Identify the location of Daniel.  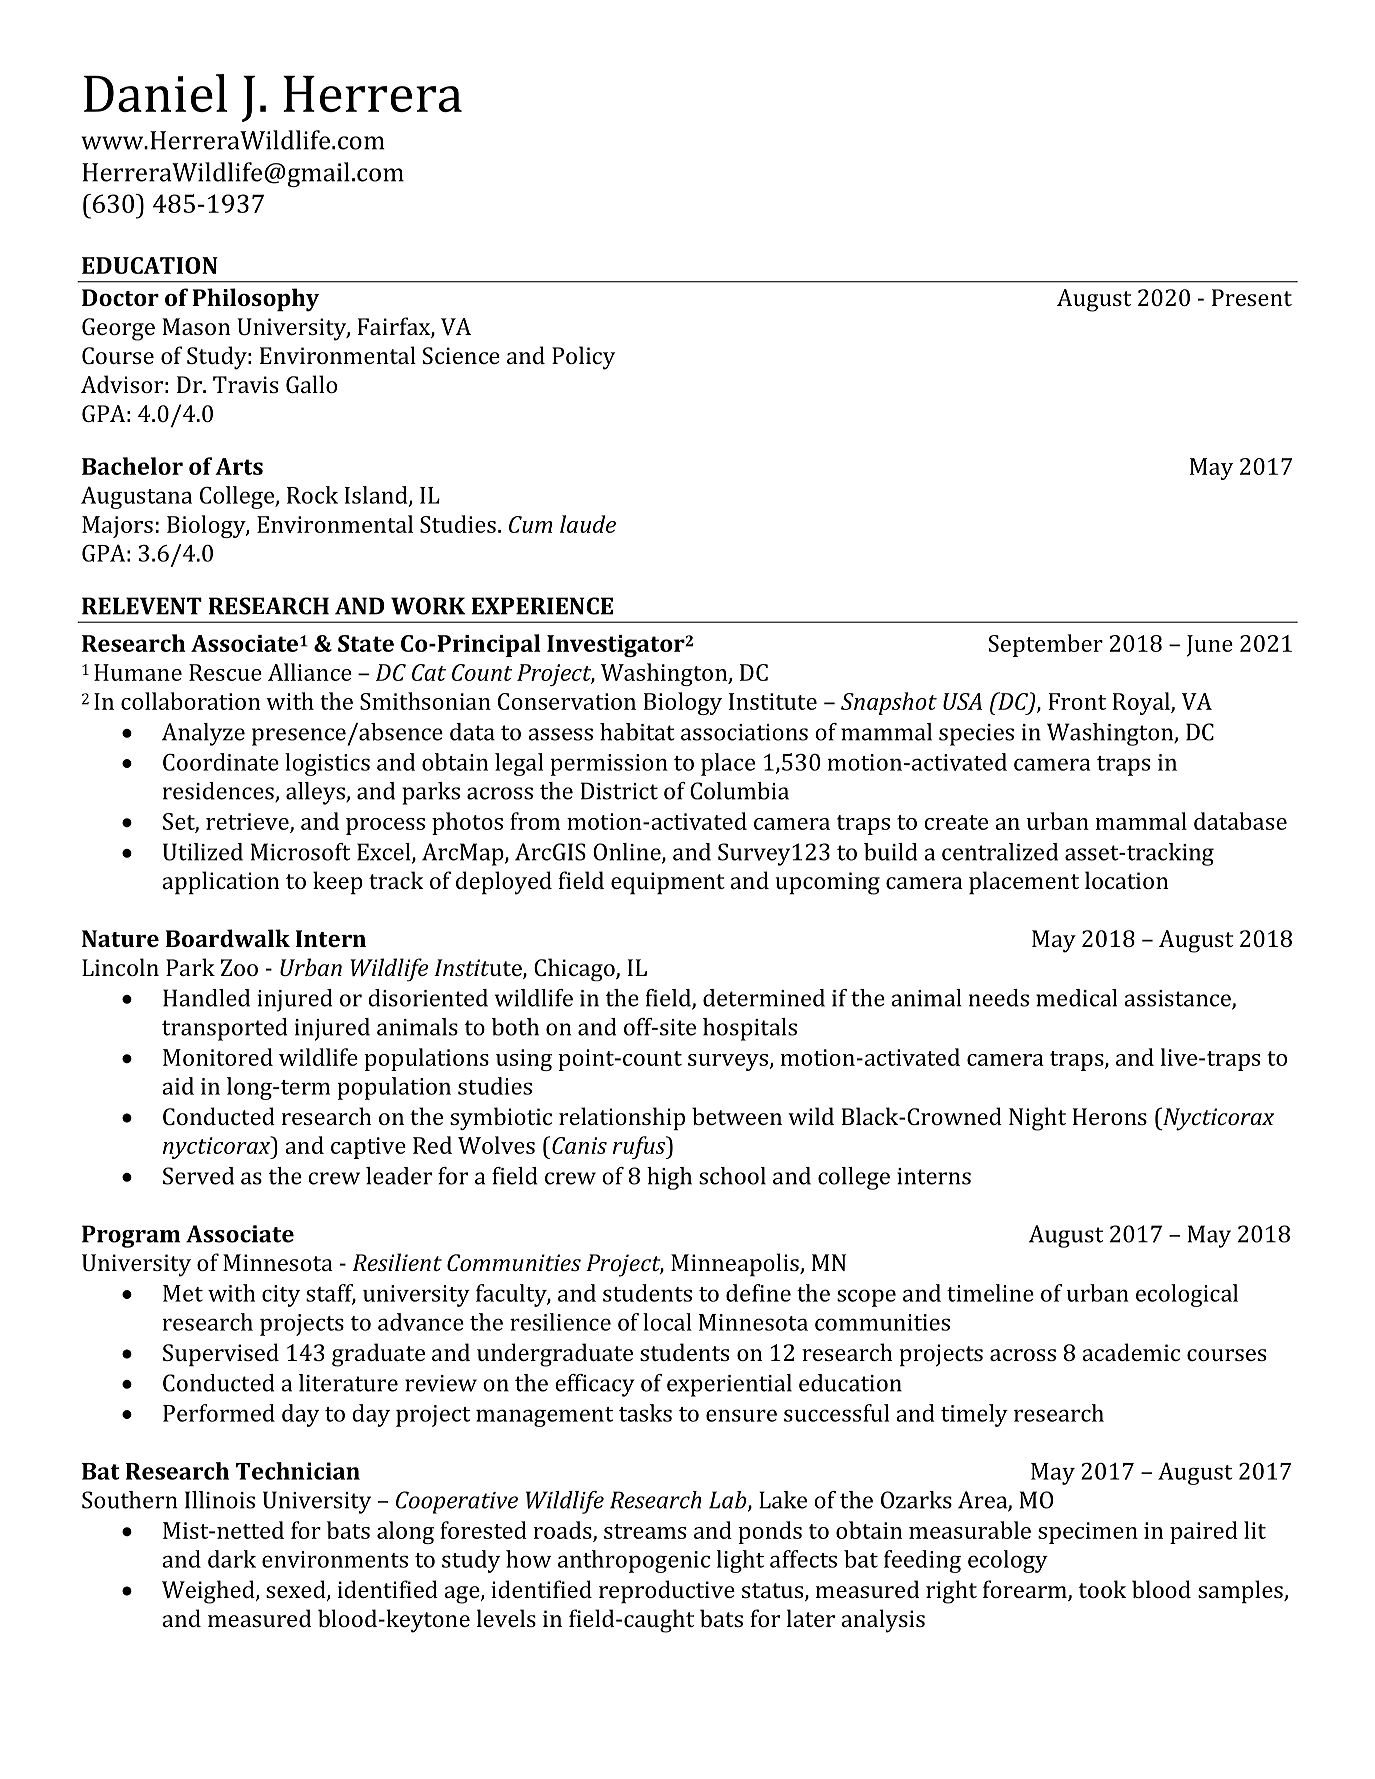
(155, 93).
